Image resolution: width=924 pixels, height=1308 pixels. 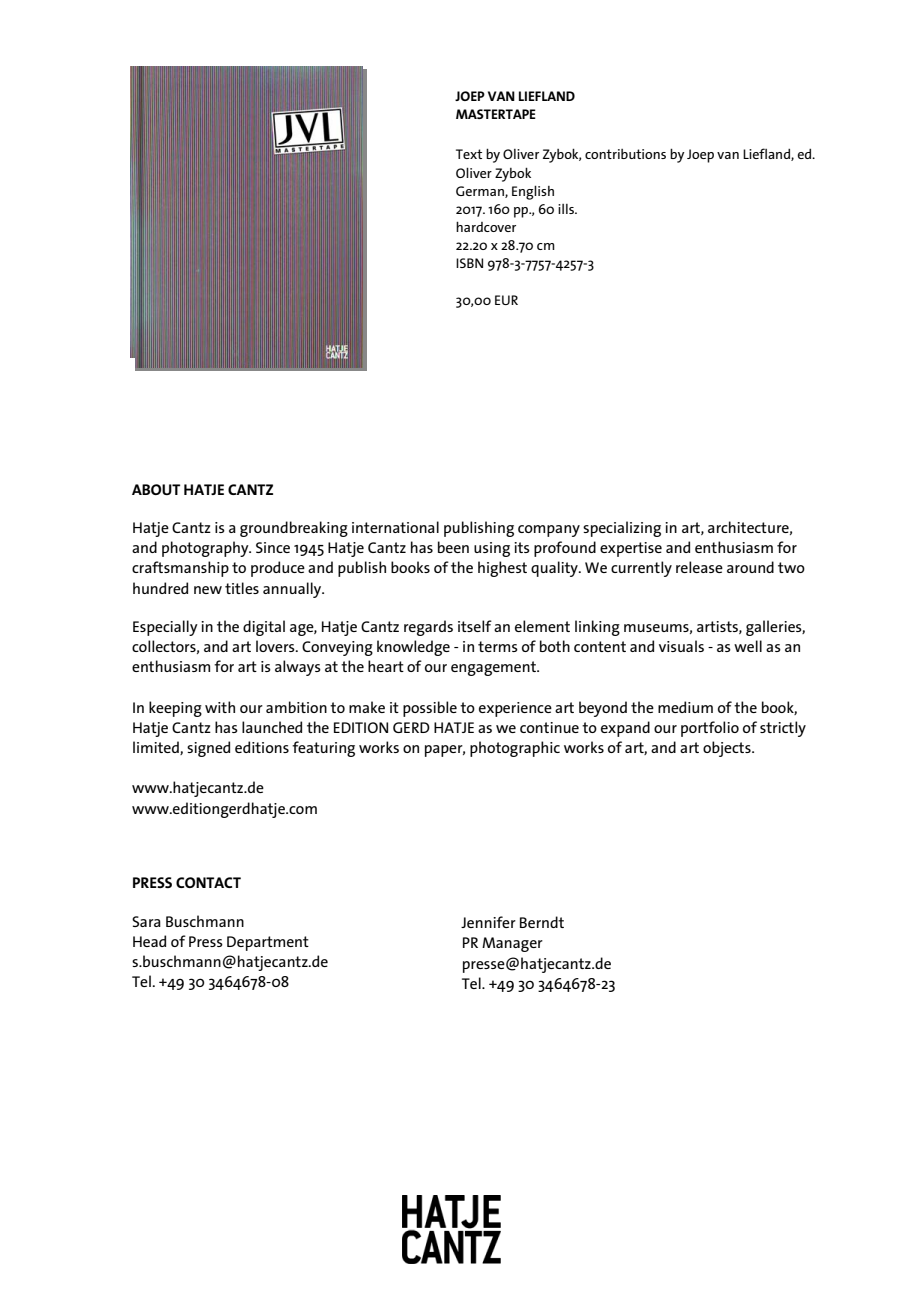 I want to click on with, so click(x=220, y=707).
